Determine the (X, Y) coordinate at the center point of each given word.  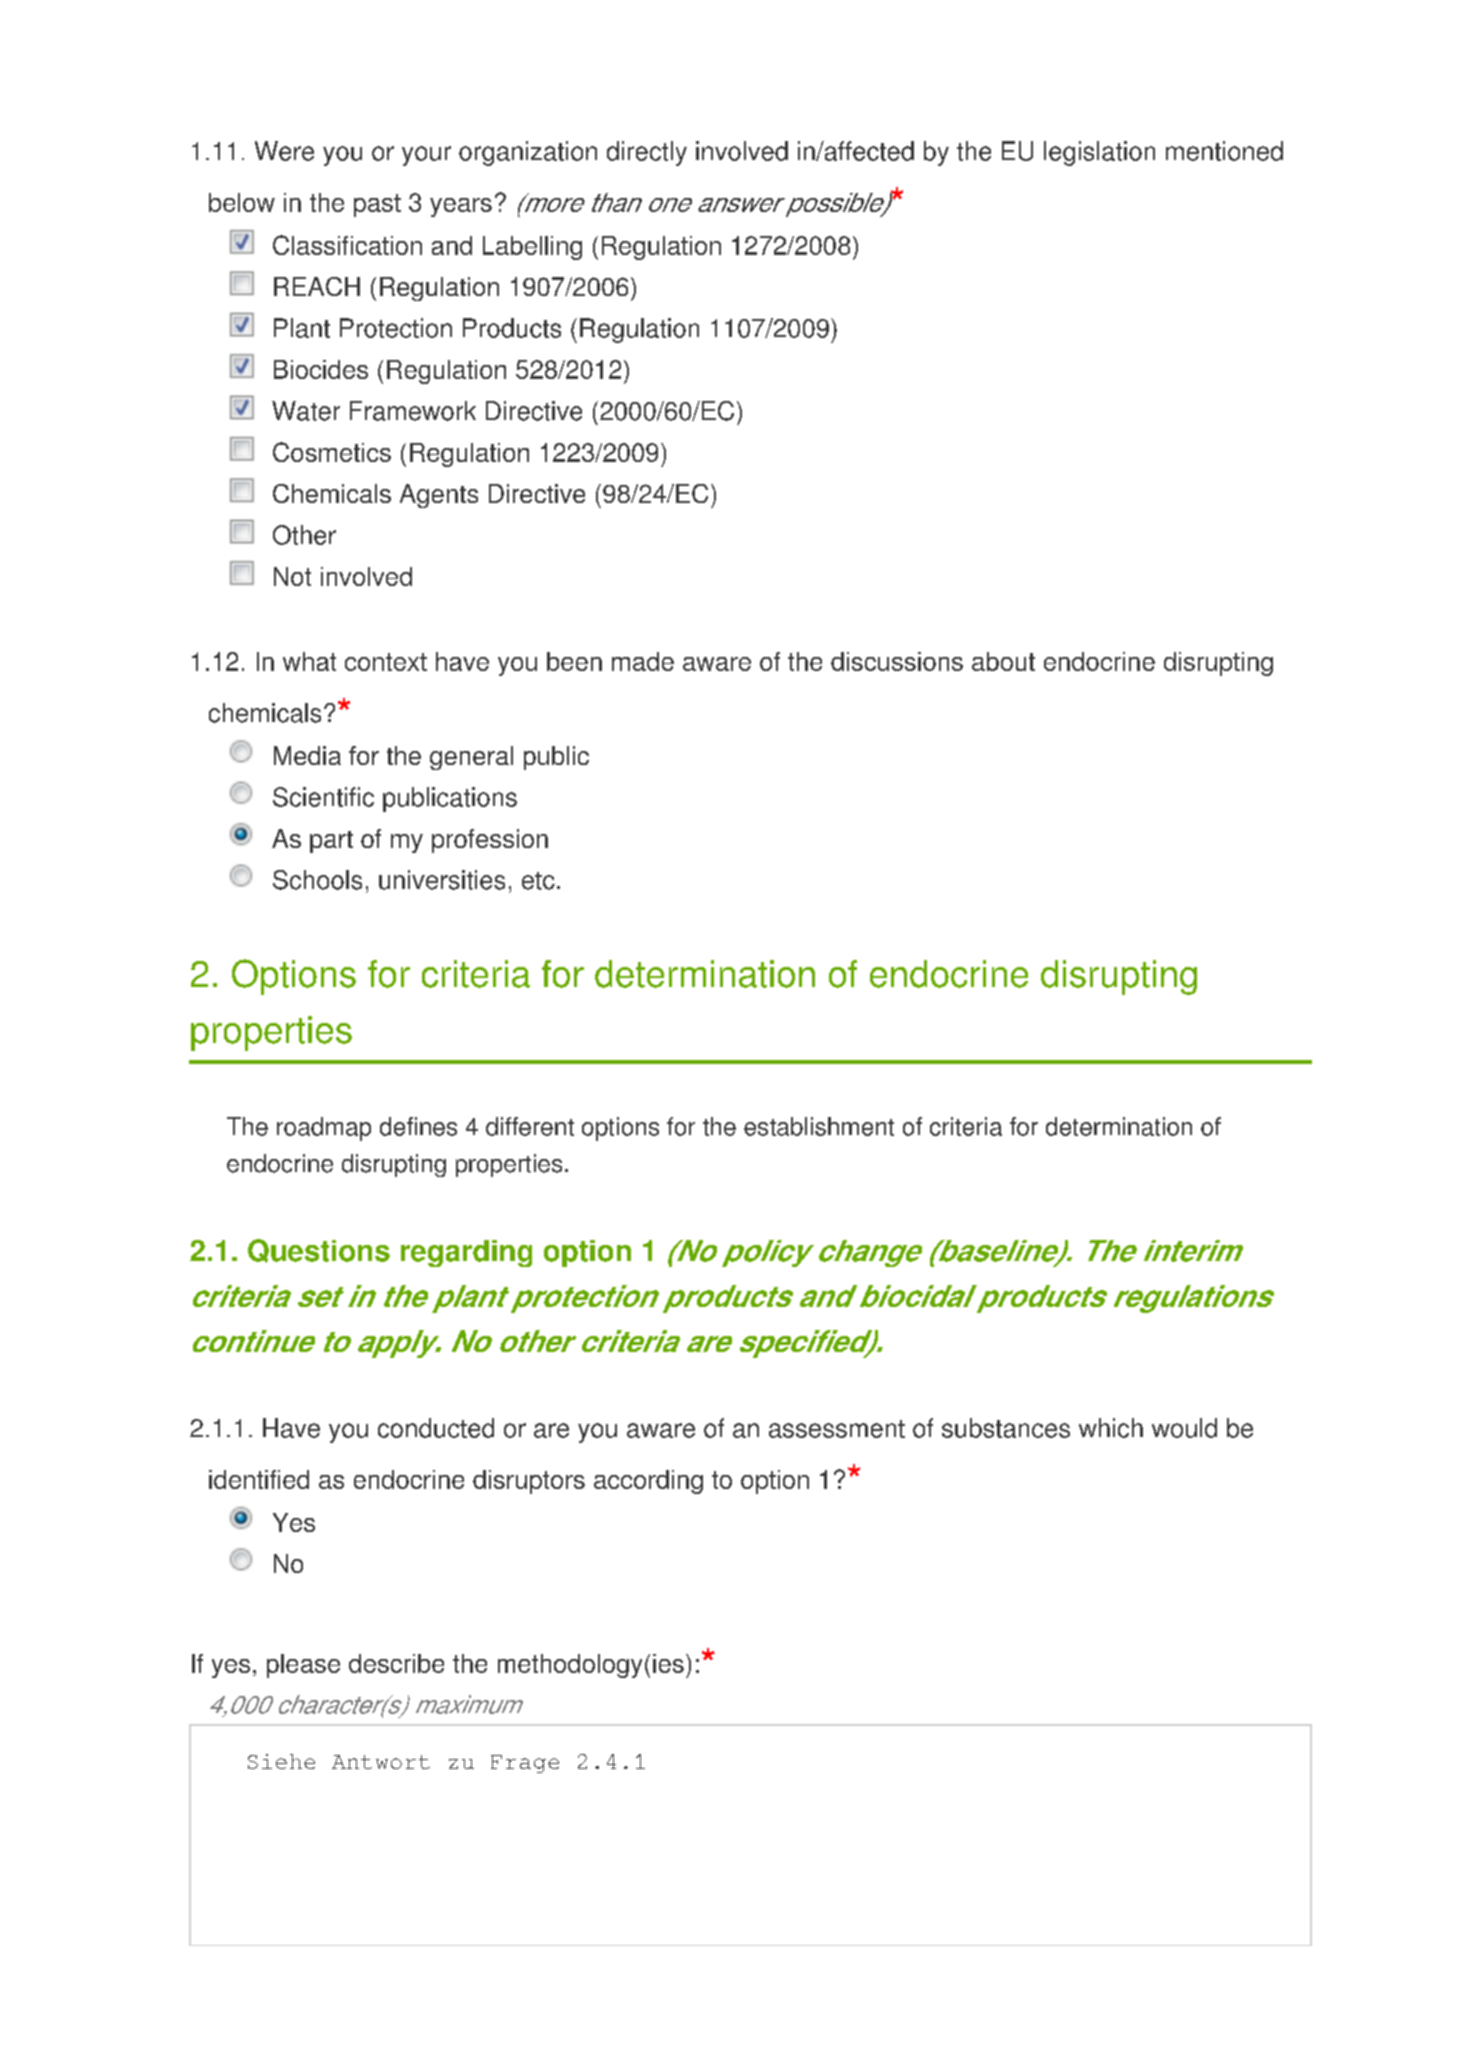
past (377, 205)
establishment (819, 1126)
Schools (317, 880)
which (1111, 1428)
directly (647, 153)
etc (538, 881)
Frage (525, 1764)
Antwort (381, 1762)
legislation (1099, 153)
